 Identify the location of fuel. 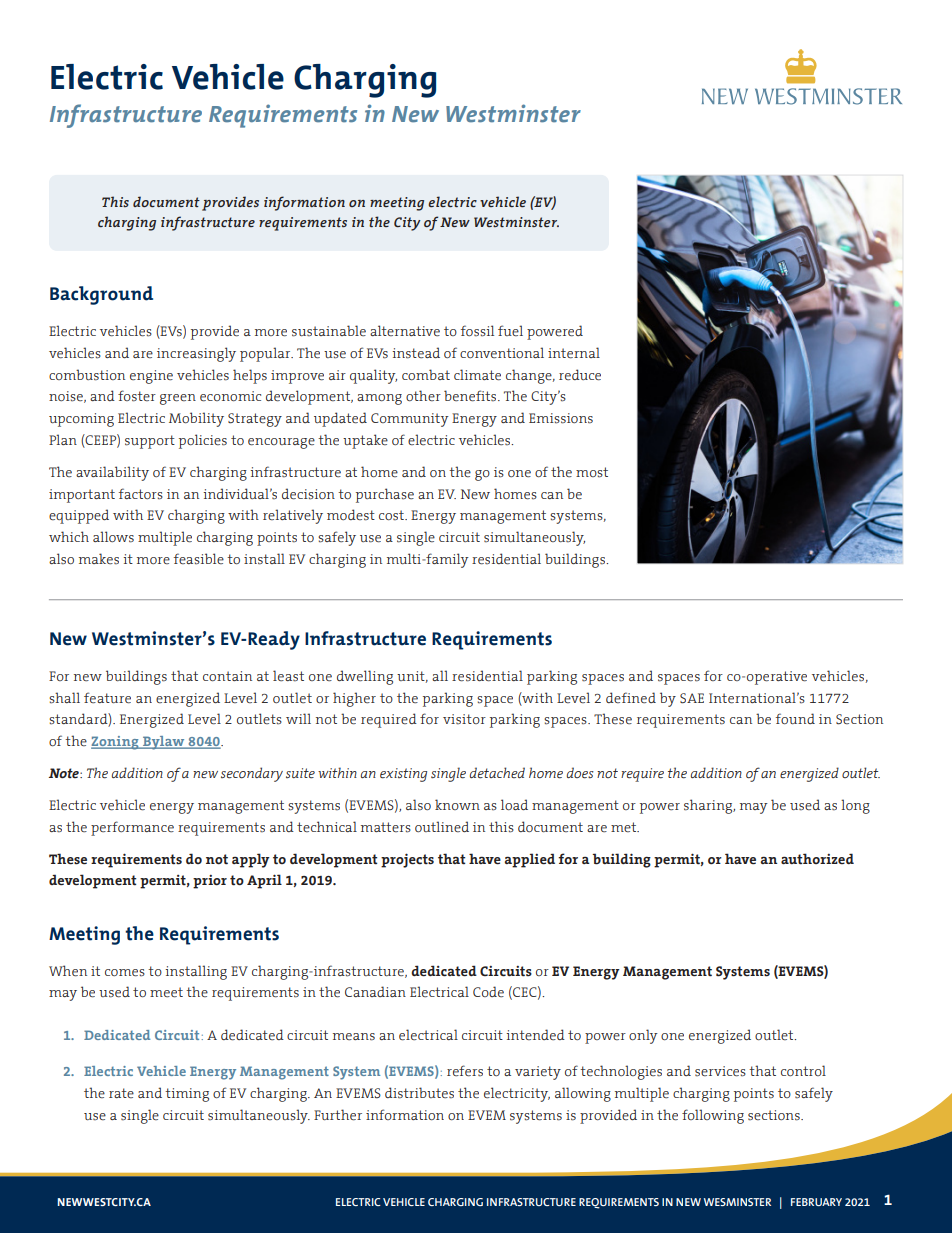
(510, 330).
